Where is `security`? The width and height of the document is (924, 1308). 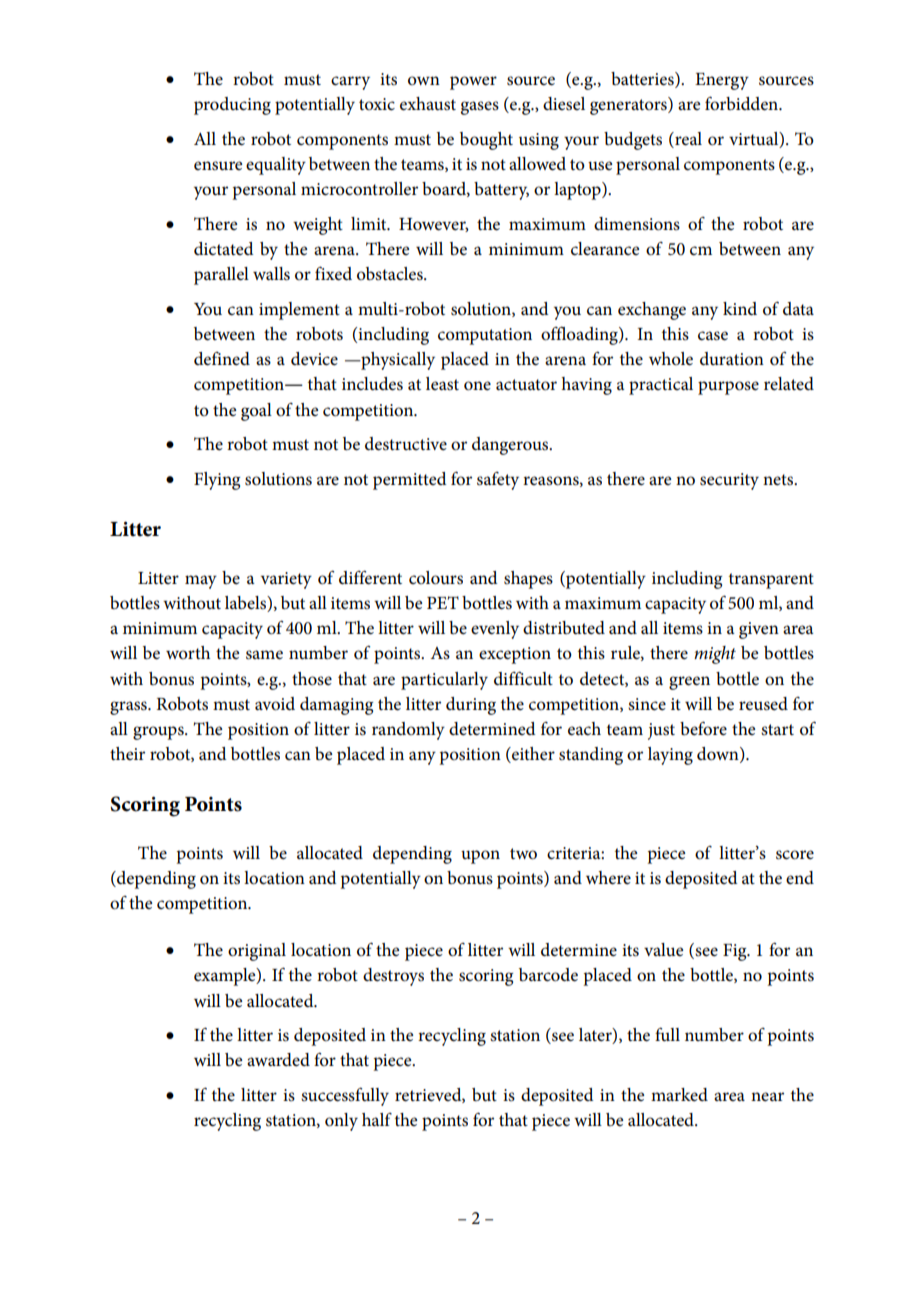
security is located at coordinates (729, 481).
